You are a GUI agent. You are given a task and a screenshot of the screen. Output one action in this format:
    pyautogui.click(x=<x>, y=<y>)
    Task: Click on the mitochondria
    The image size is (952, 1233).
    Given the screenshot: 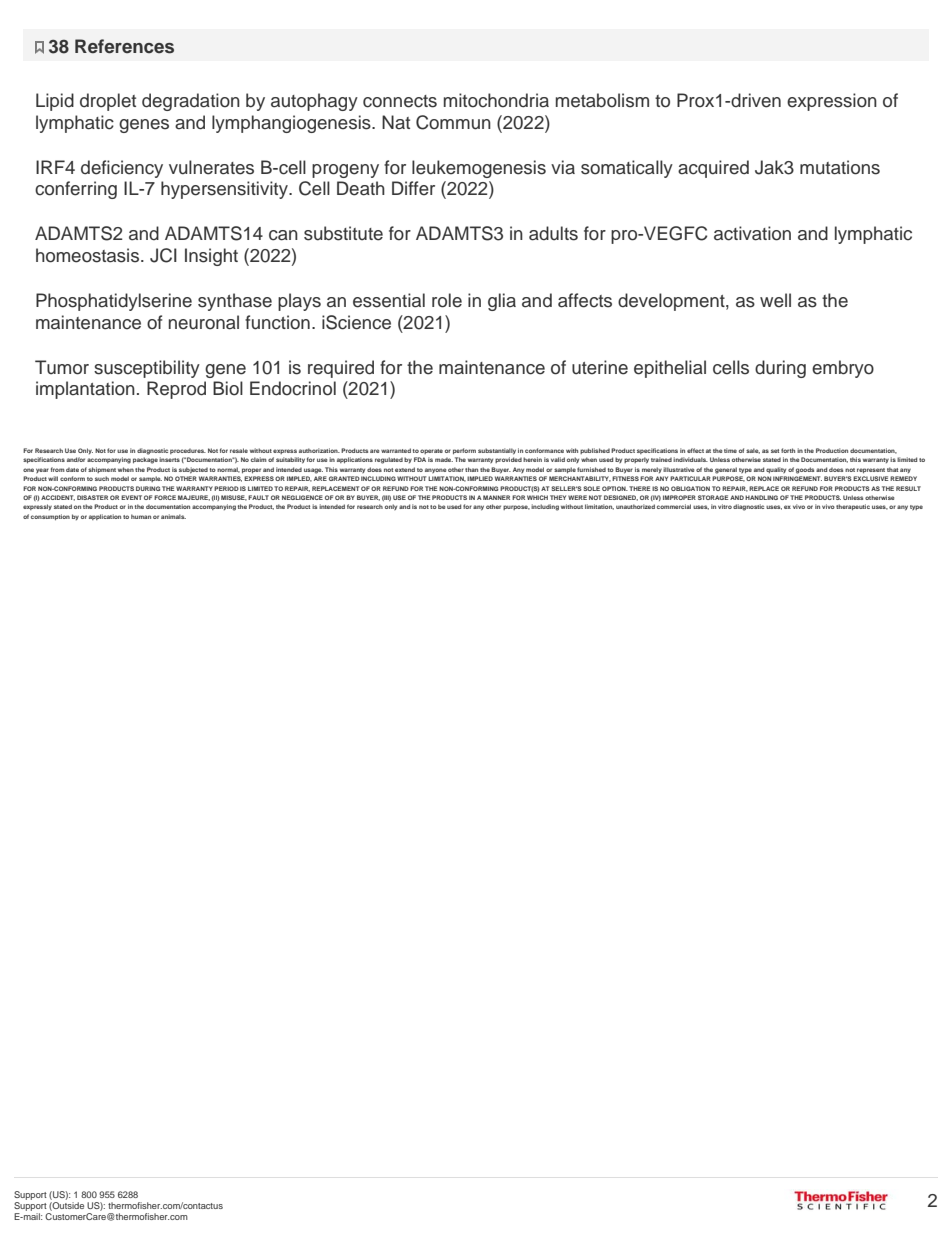 What is the action you would take?
    pyautogui.click(x=496, y=100)
